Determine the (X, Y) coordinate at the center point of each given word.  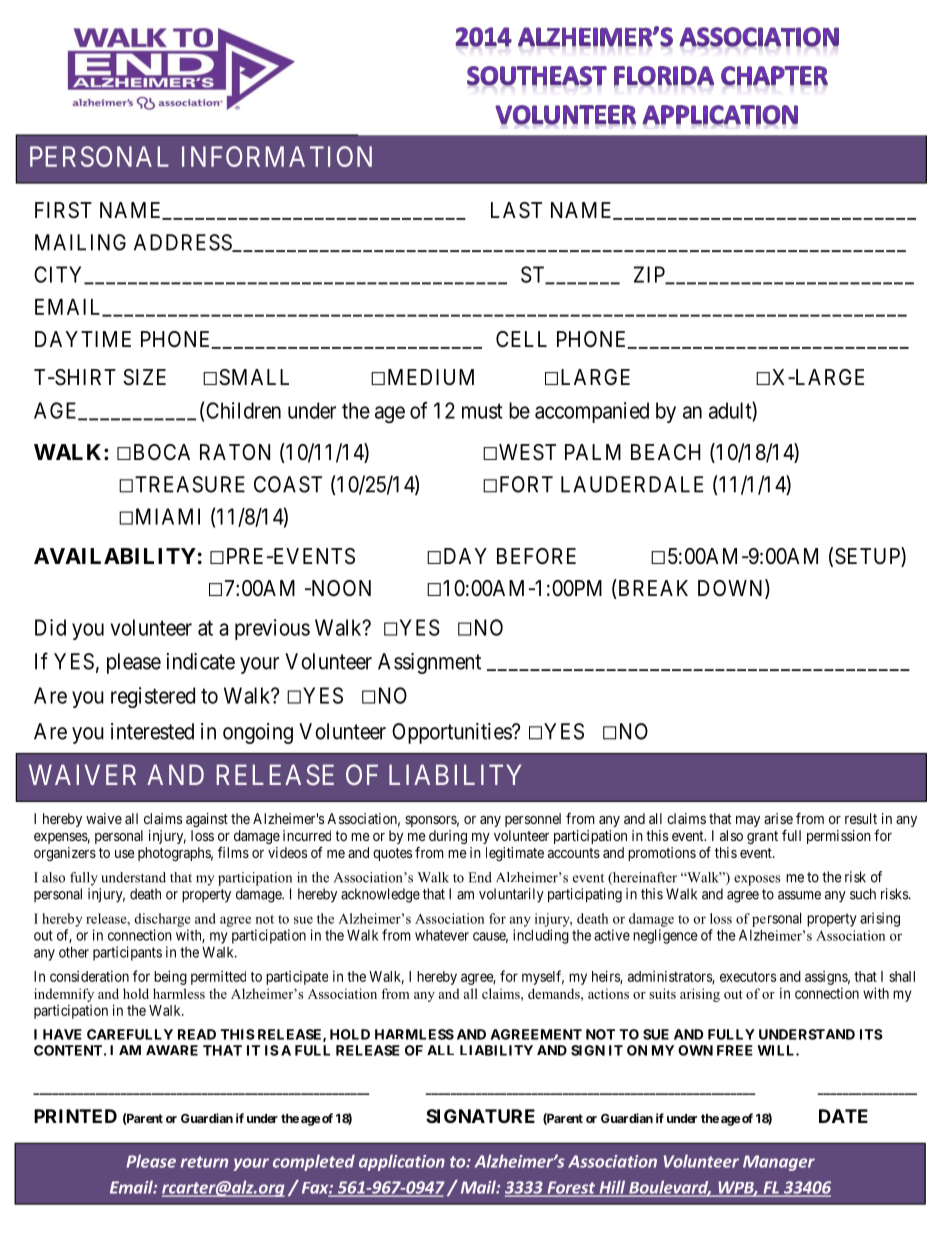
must (482, 411)
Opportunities (452, 733)
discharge (162, 920)
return (204, 1162)
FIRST (63, 210)
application (402, 1162)
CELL (521, 339)
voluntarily (511, 895)
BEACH (666, 452)
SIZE (144, 377)
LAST (516, 210)
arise (778, 818)
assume (799, 895)
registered (153, 697)
